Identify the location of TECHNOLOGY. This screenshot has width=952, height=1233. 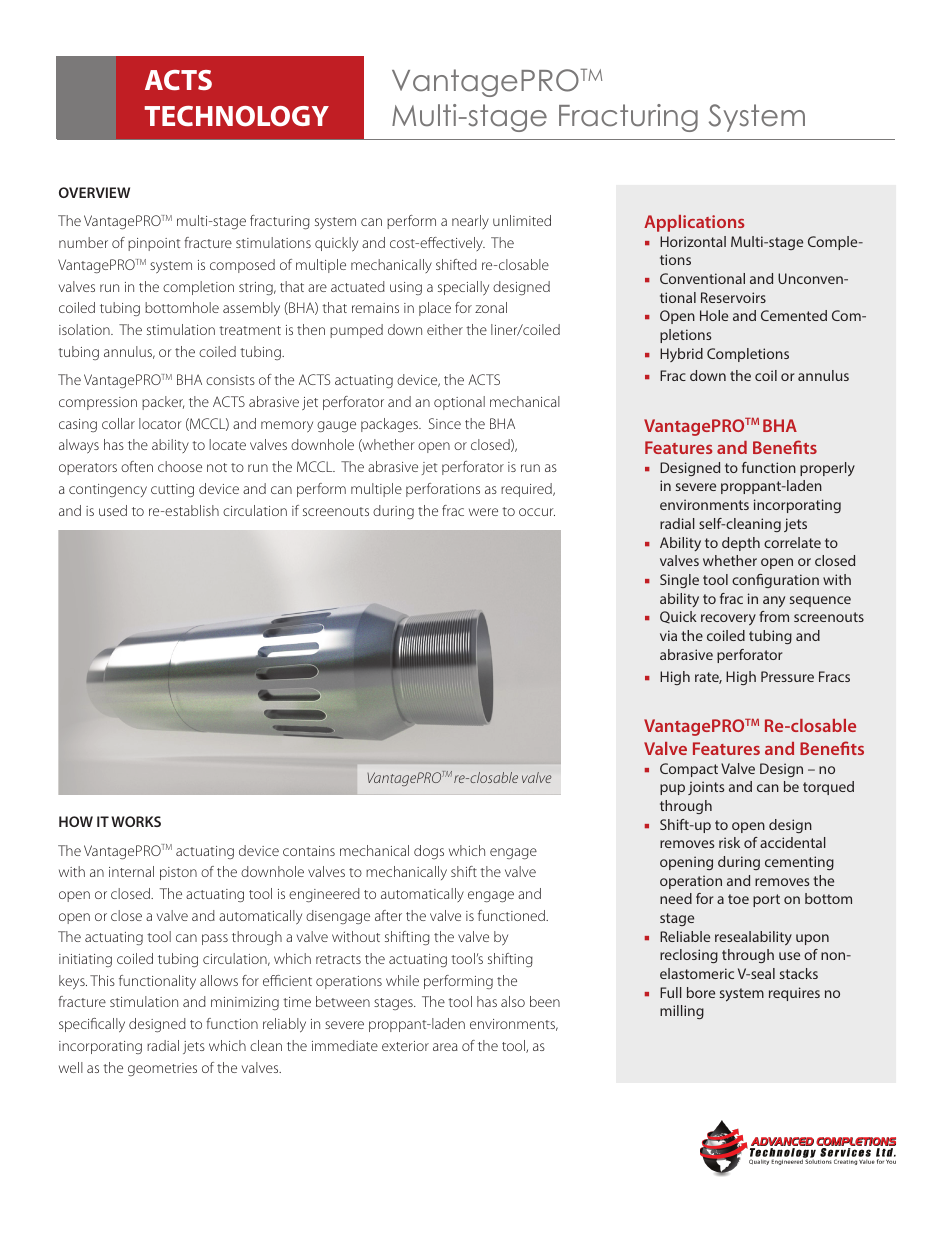
(236, 116).
